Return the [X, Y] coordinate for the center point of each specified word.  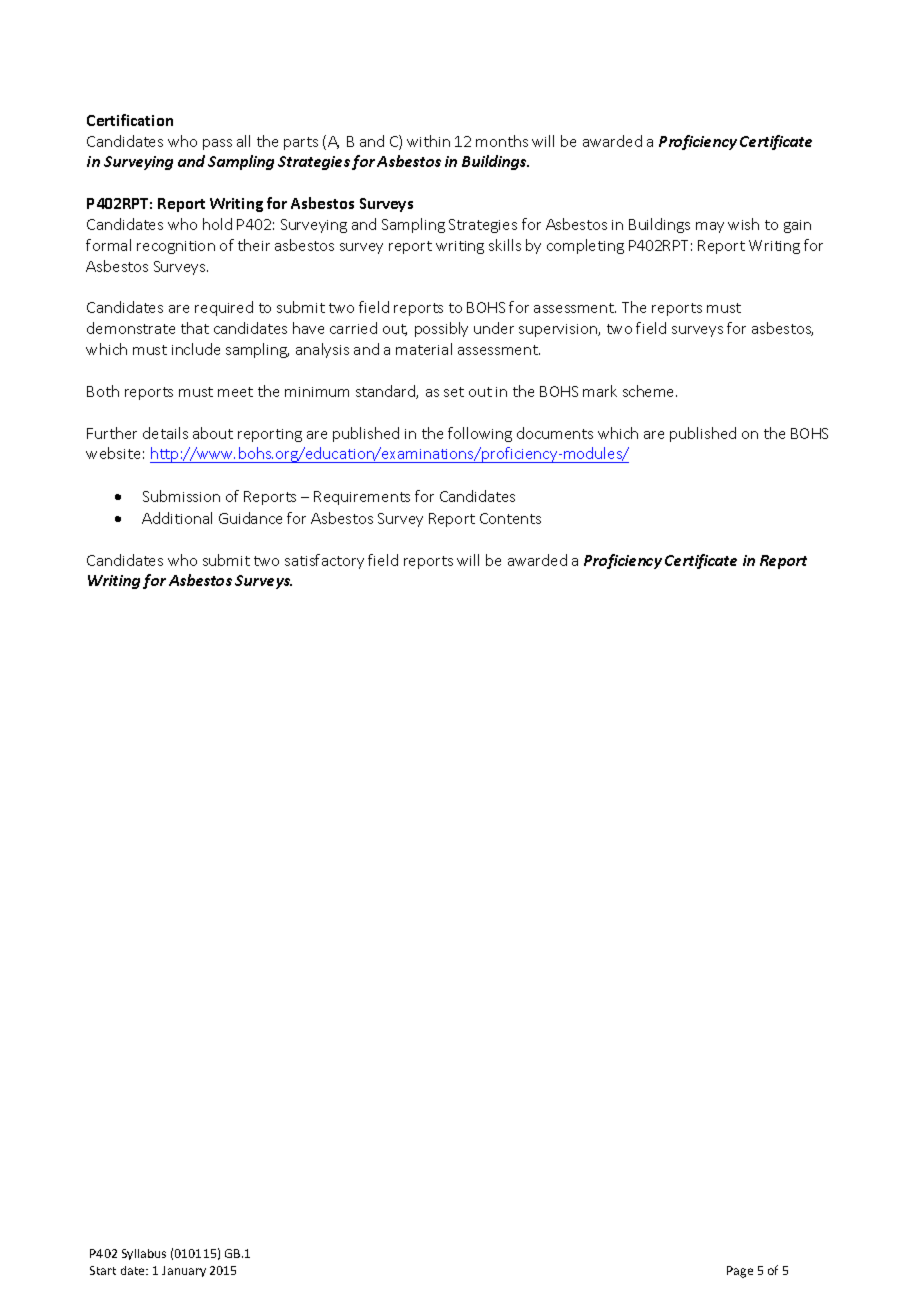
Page [740, 1272]
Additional [177, 518]
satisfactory [324, 561]
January [184, 1271]
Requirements [362, 498]
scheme [650, 391]
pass [217, 144]
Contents [510, 518]
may [710, 227]
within [428, 141]
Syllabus [144, 1254]
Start [103, 1270]
